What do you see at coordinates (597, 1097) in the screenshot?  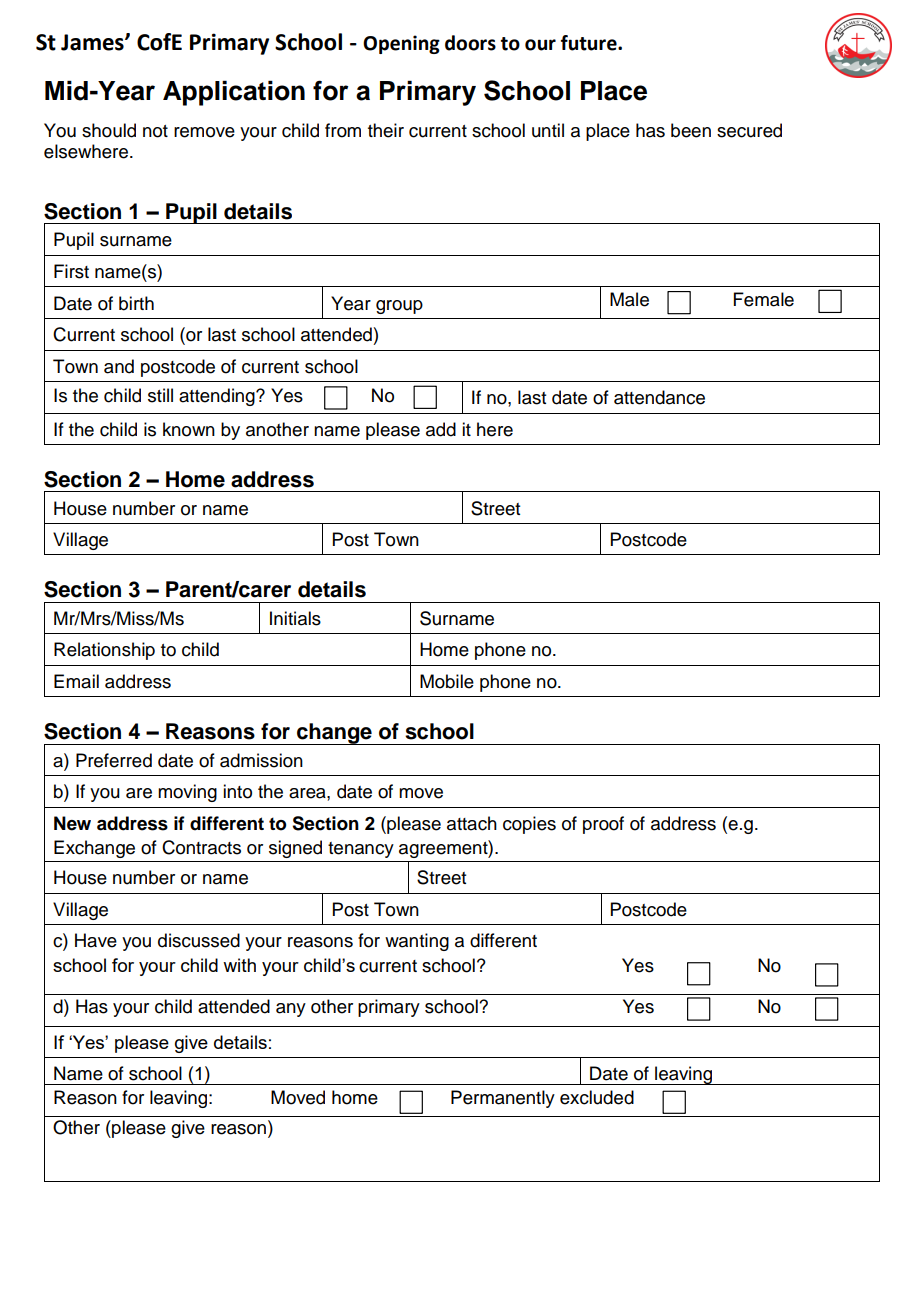 I see `excluded` at bounding box center [597, 1097].
